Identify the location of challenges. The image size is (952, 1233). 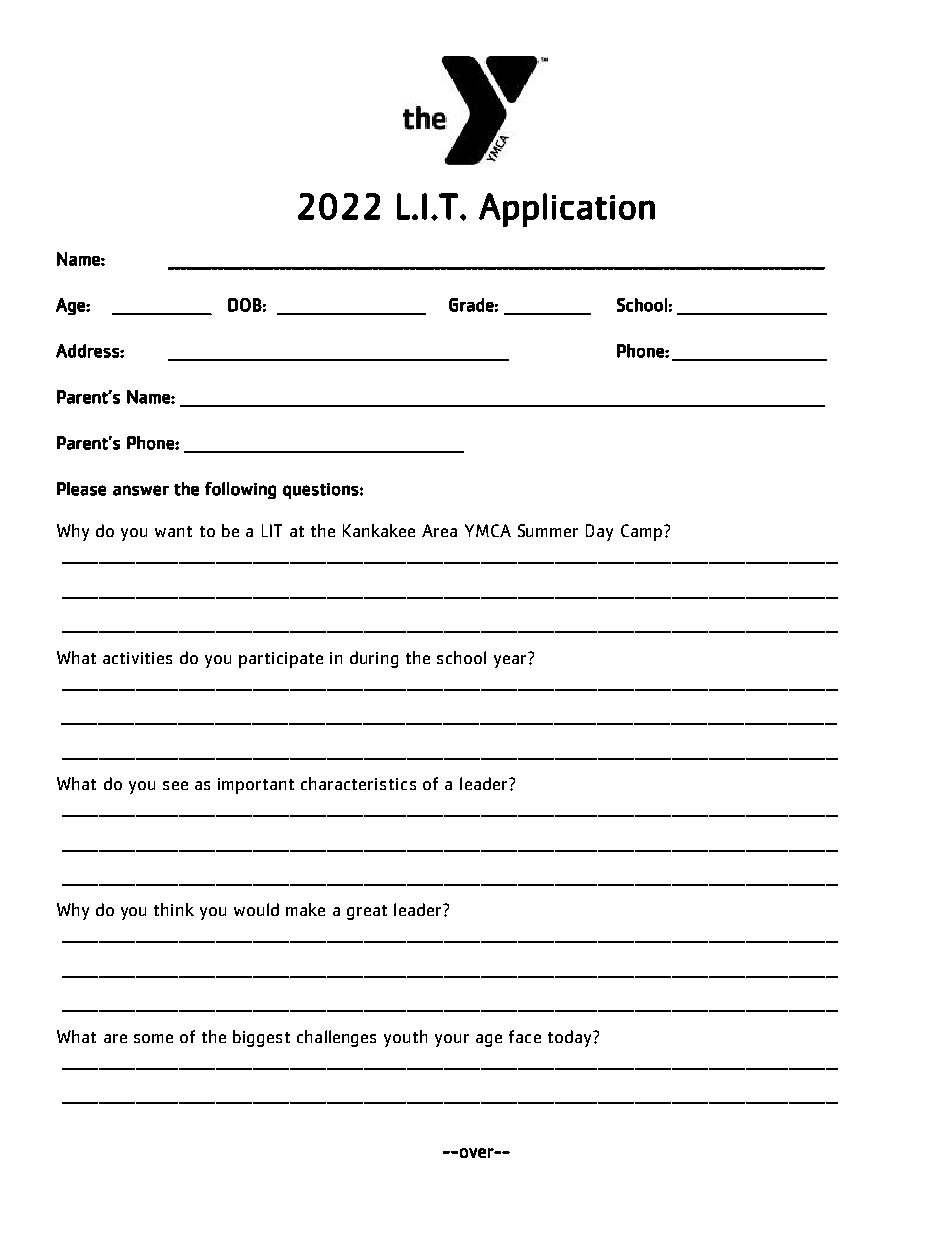
(336, 1038).
